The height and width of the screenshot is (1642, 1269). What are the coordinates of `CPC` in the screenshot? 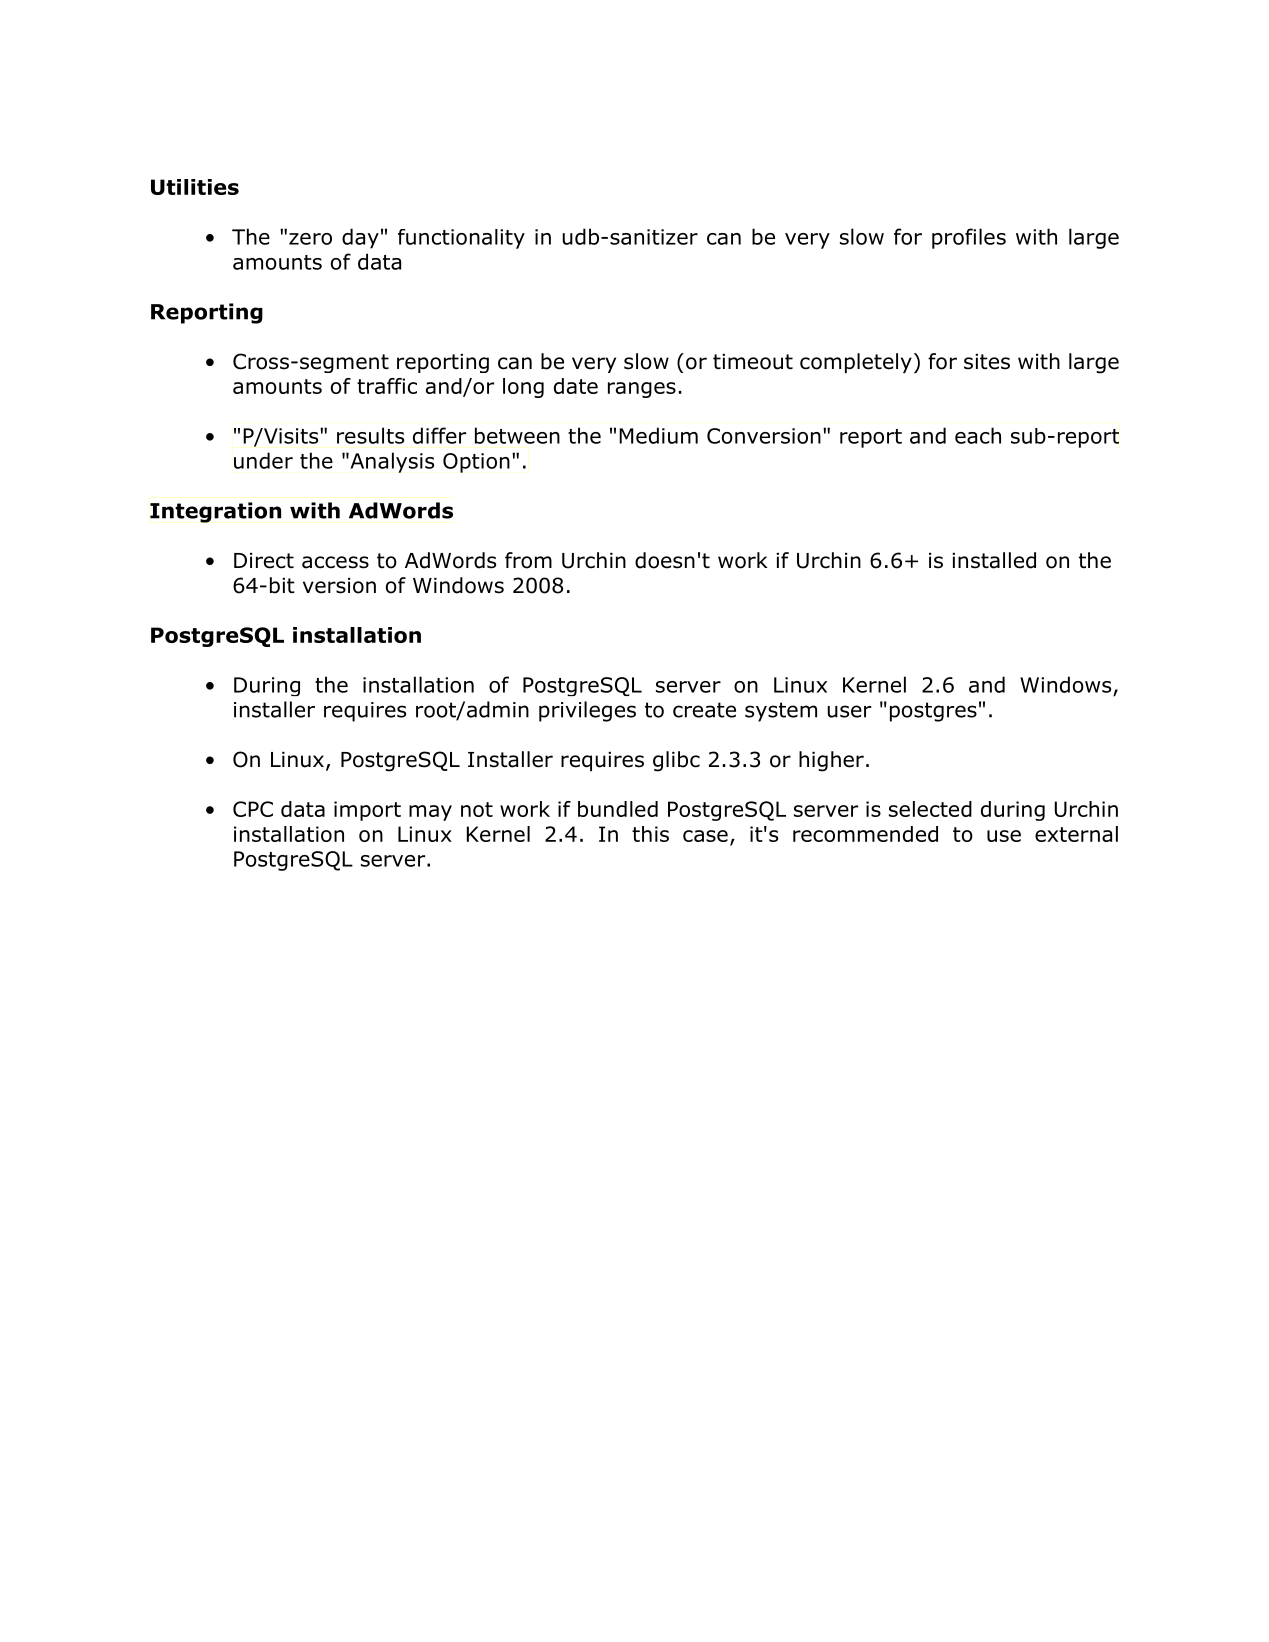 It's located at (253, 809).
